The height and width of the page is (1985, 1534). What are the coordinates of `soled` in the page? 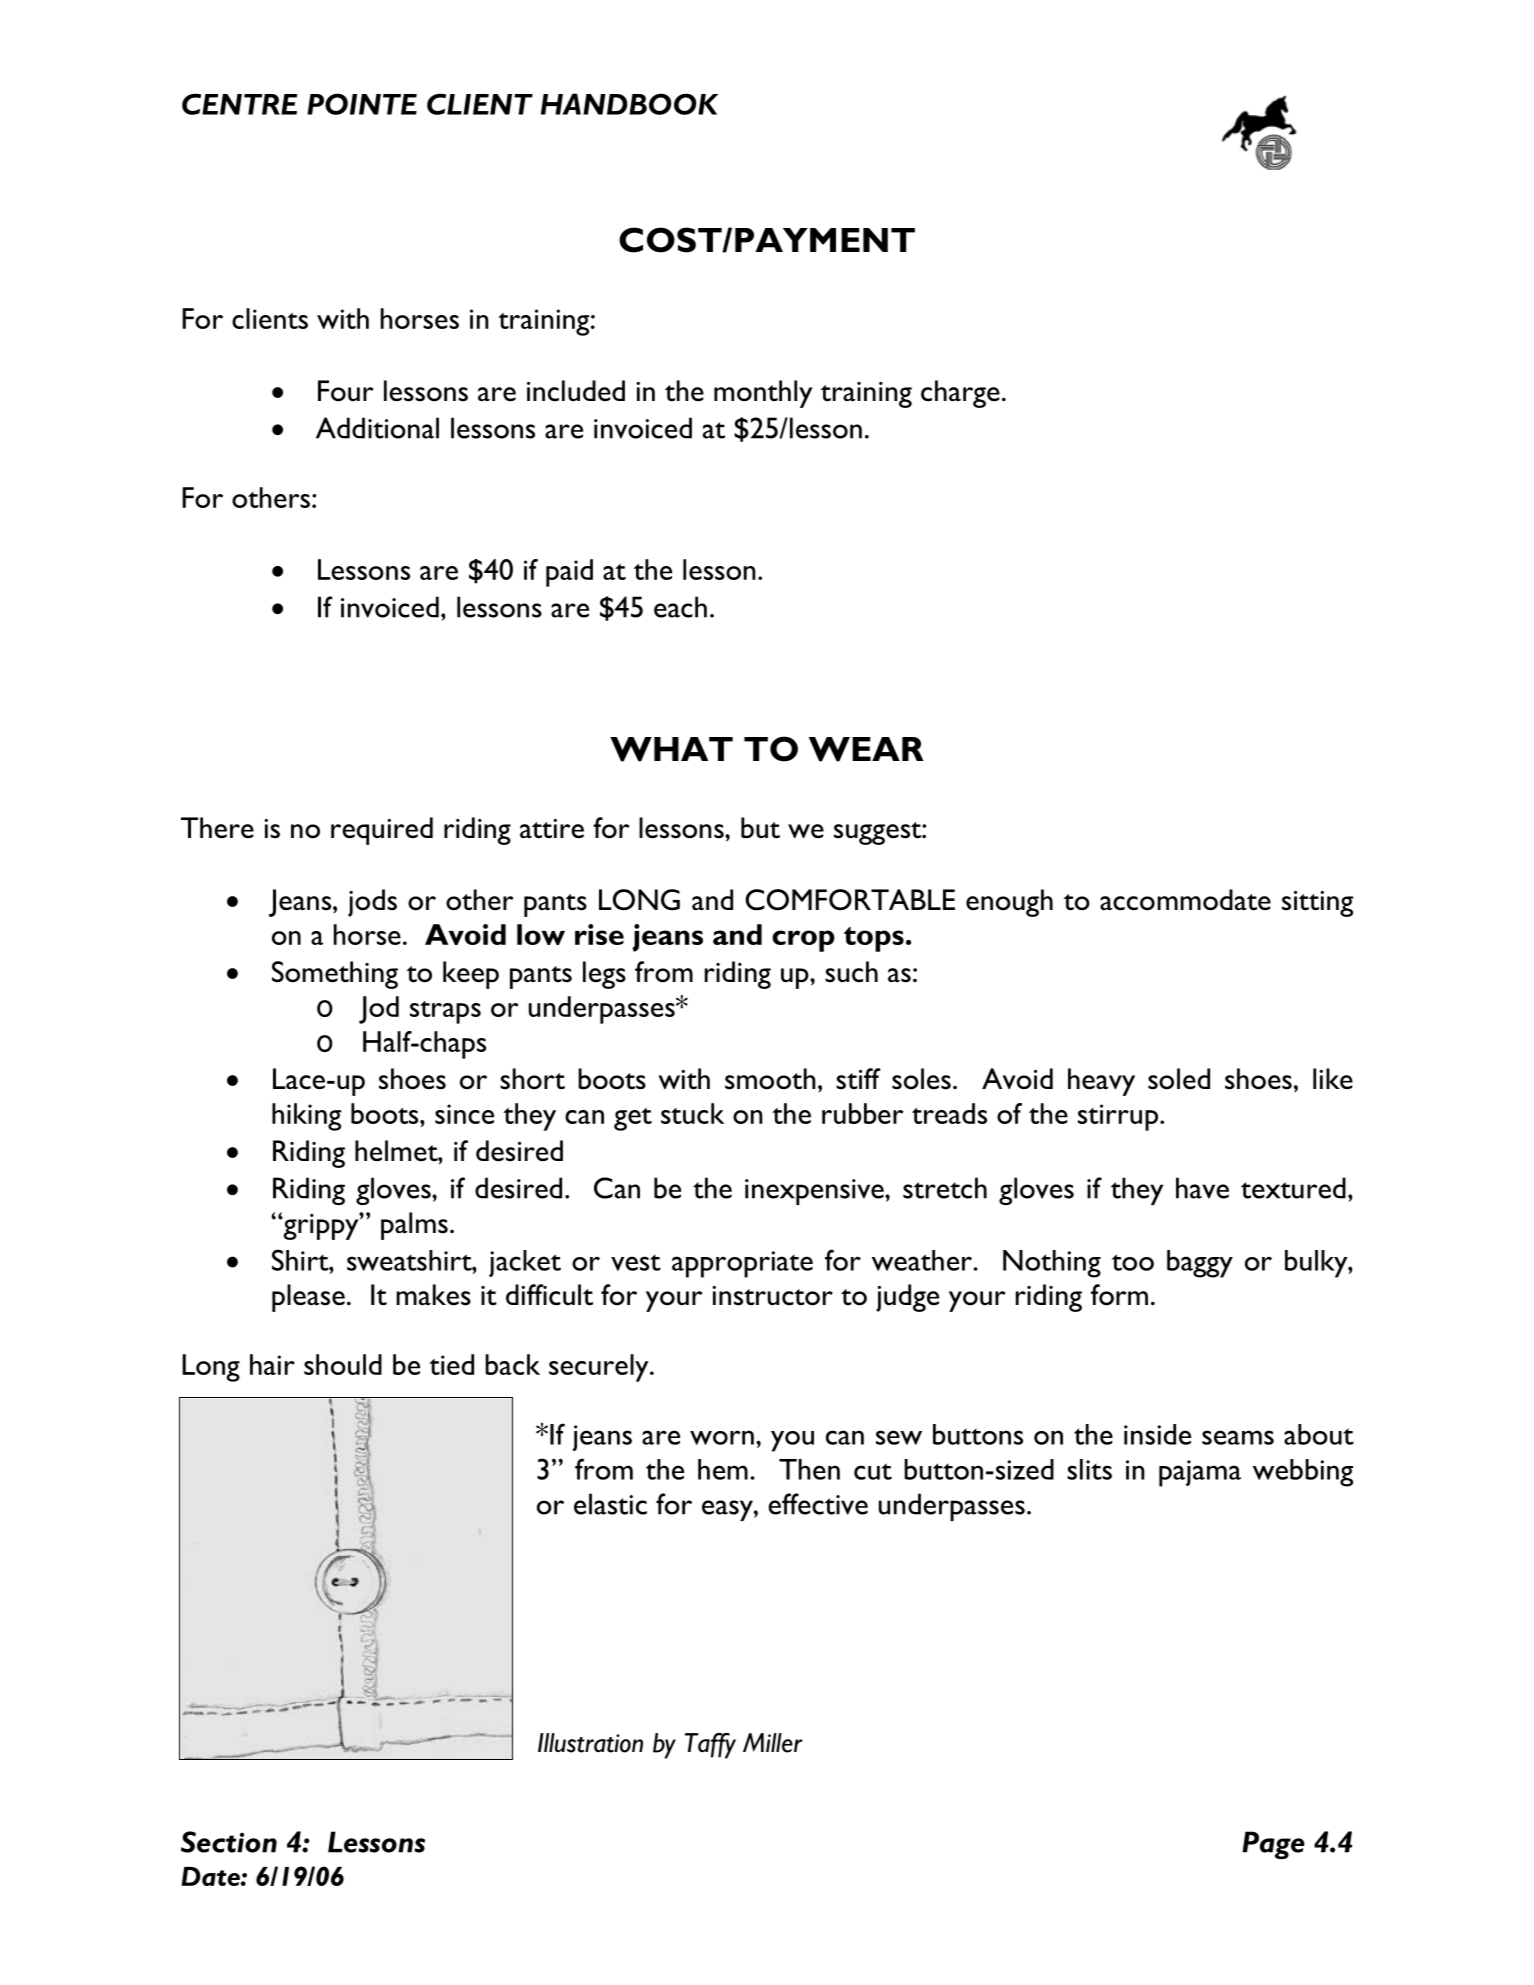 It's located at (1179, 1079).
